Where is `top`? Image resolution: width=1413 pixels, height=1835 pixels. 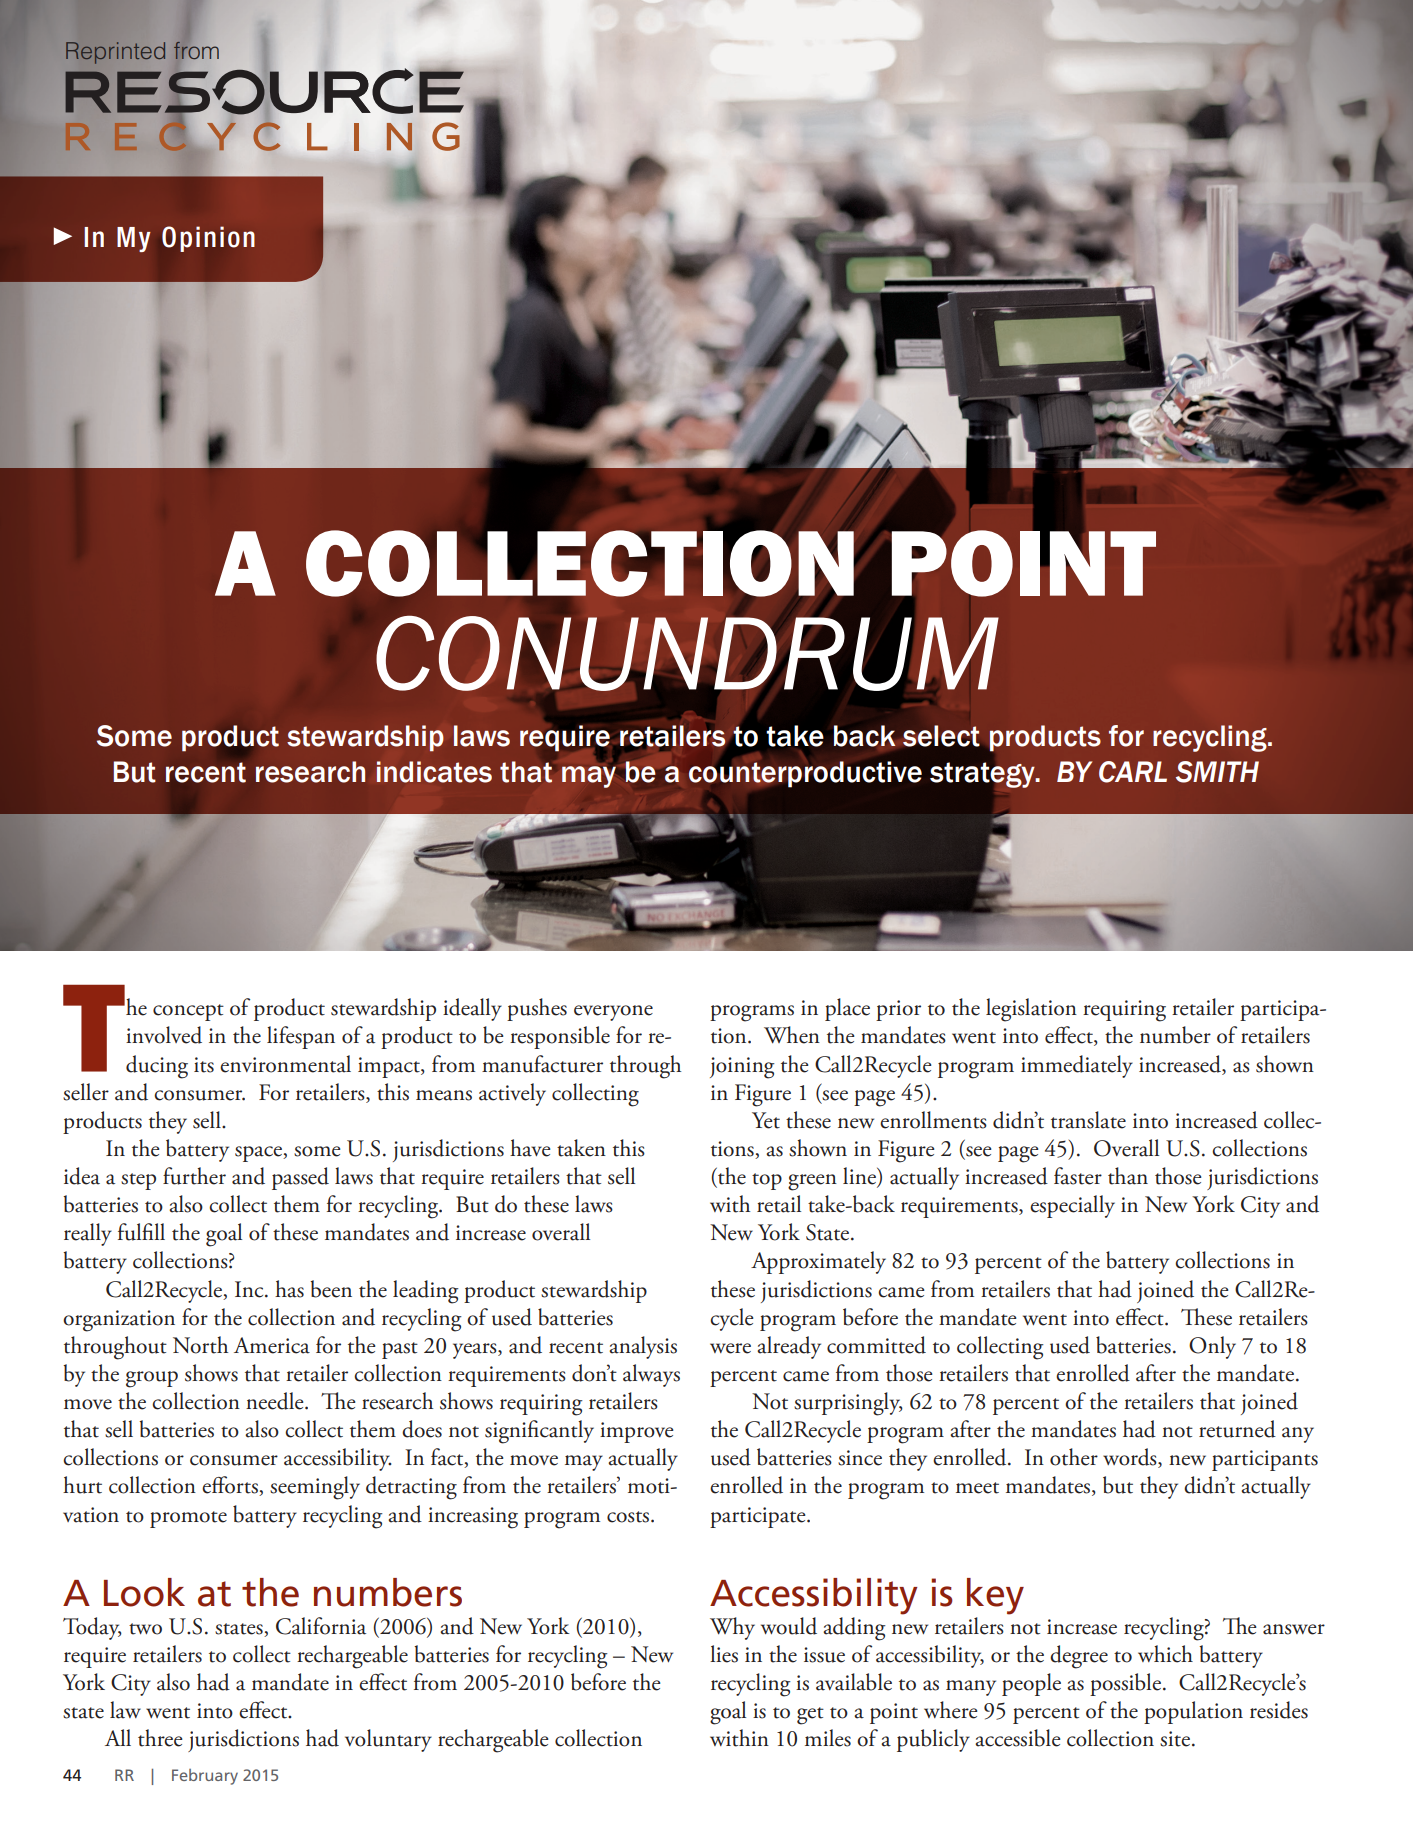 top is located at coordinates (767, 1181).
